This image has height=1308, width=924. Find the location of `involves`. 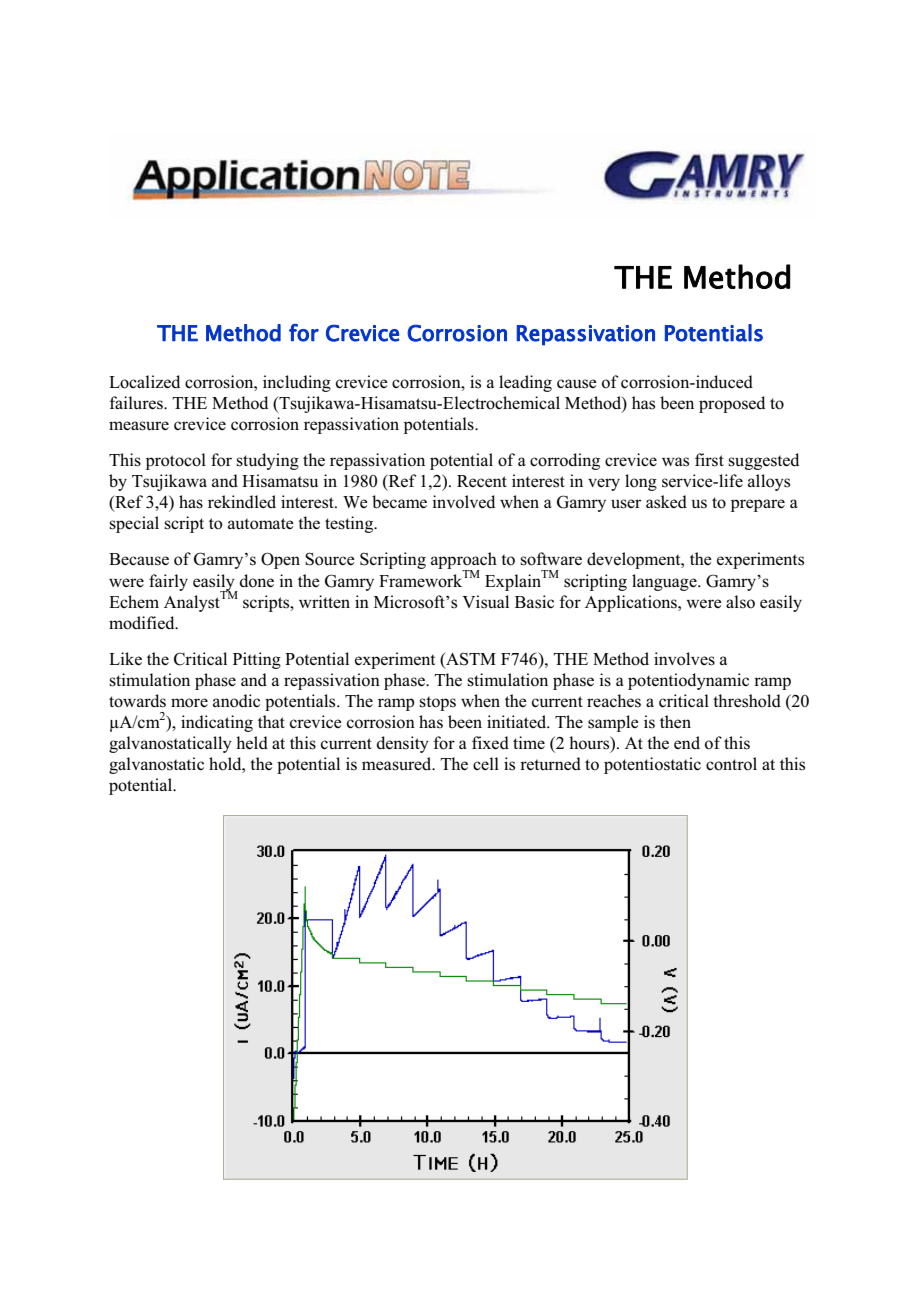

involves is located at coordinates (684, 659).
